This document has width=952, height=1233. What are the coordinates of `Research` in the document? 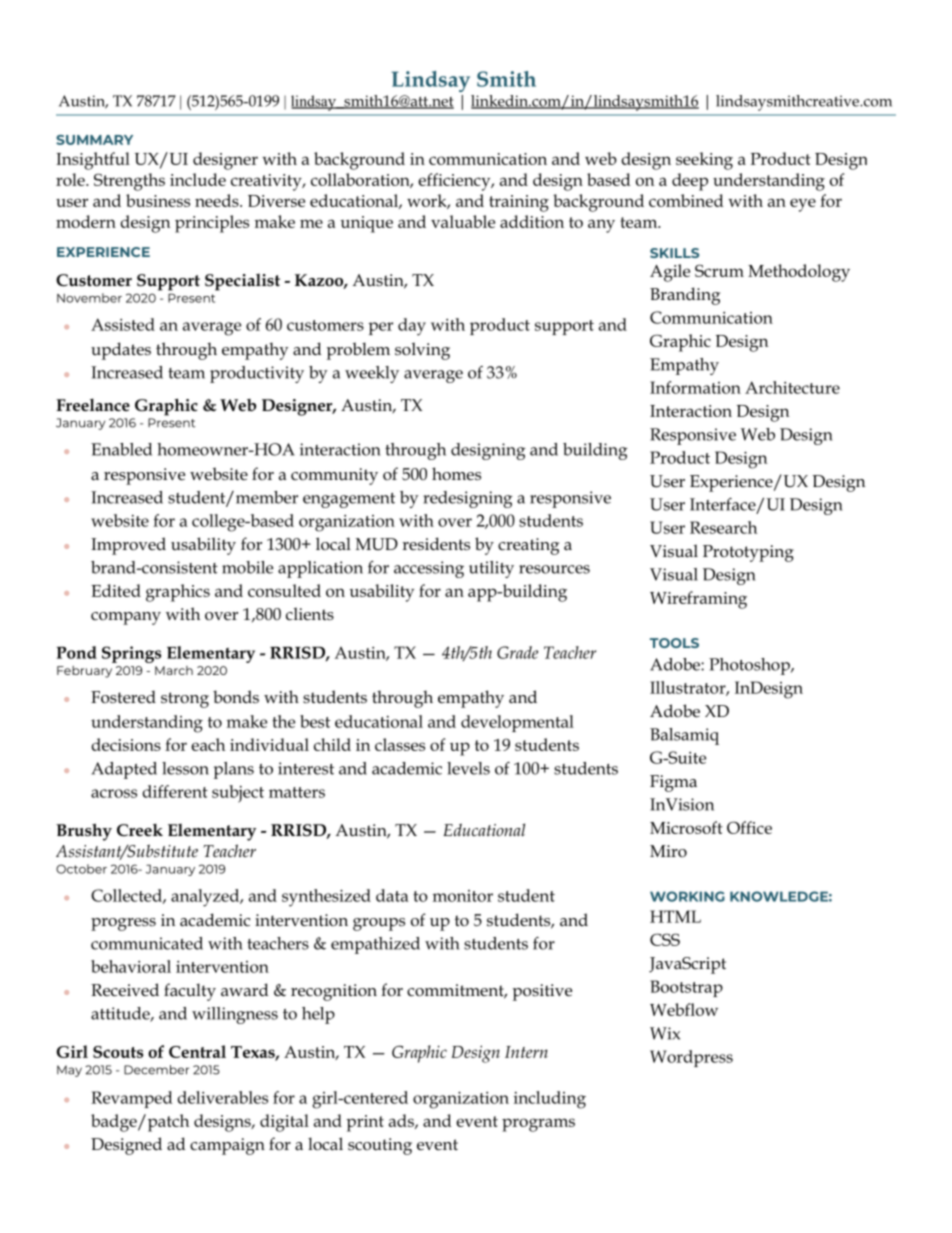 It's located at (723, 527).
